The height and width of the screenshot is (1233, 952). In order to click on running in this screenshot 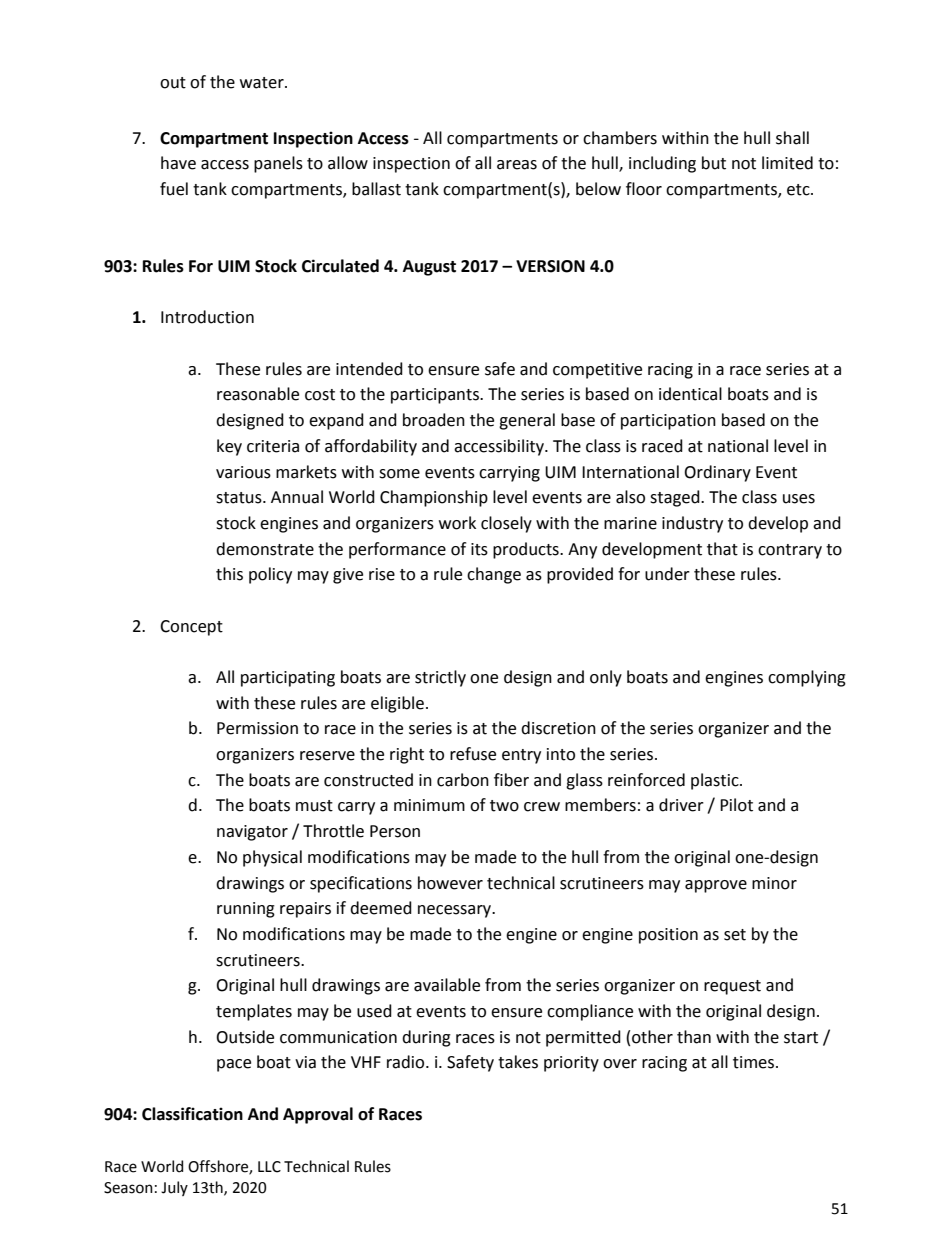, I will do `click(246, 910)`.
